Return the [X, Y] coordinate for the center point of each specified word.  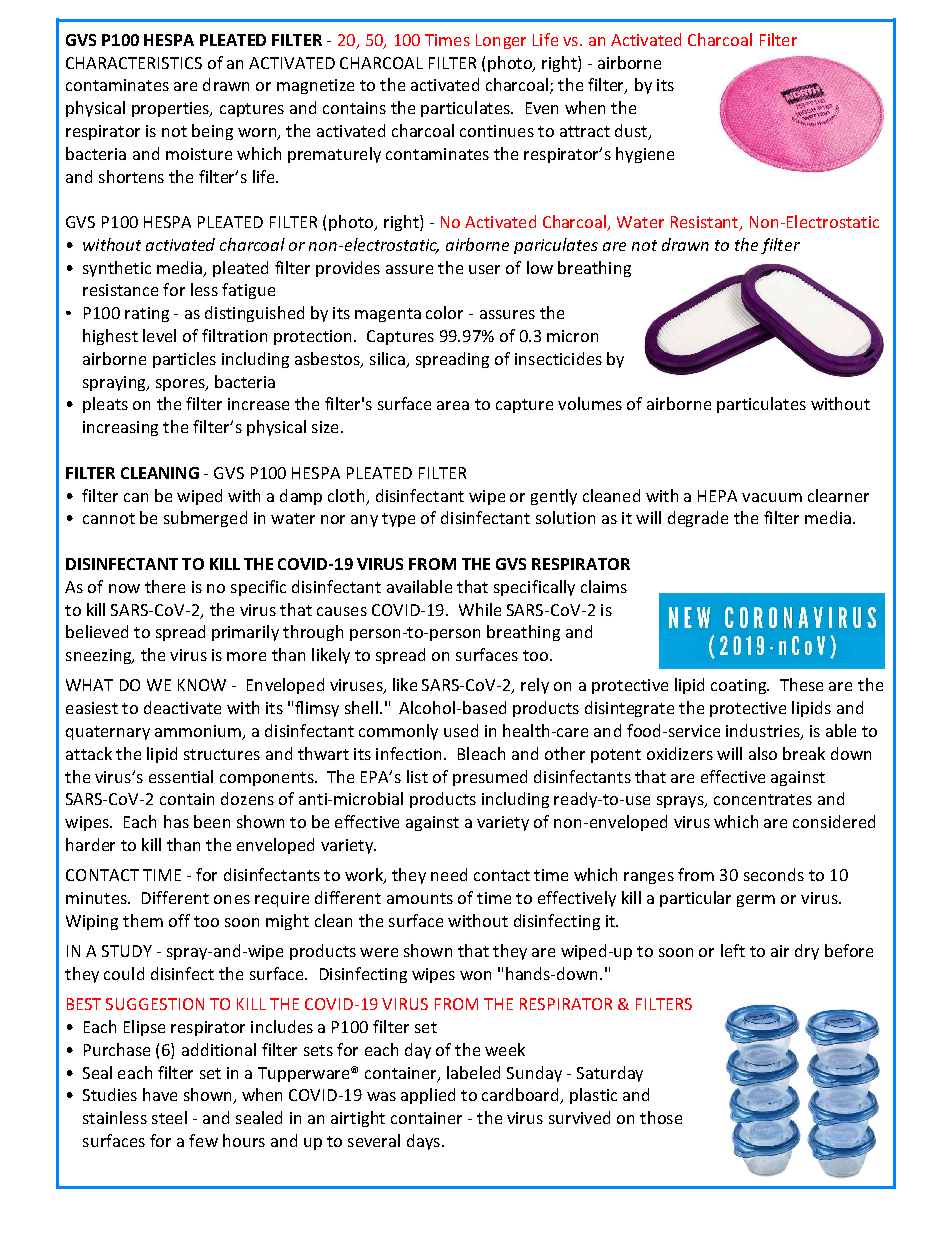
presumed [490, 778]
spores [181, 385]
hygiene [645, 155]
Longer [501, 41]
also [763, 753]
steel [169, 1117]
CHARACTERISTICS [134, 63]
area [453, 405]
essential [181, 776]
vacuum [772, 497]
